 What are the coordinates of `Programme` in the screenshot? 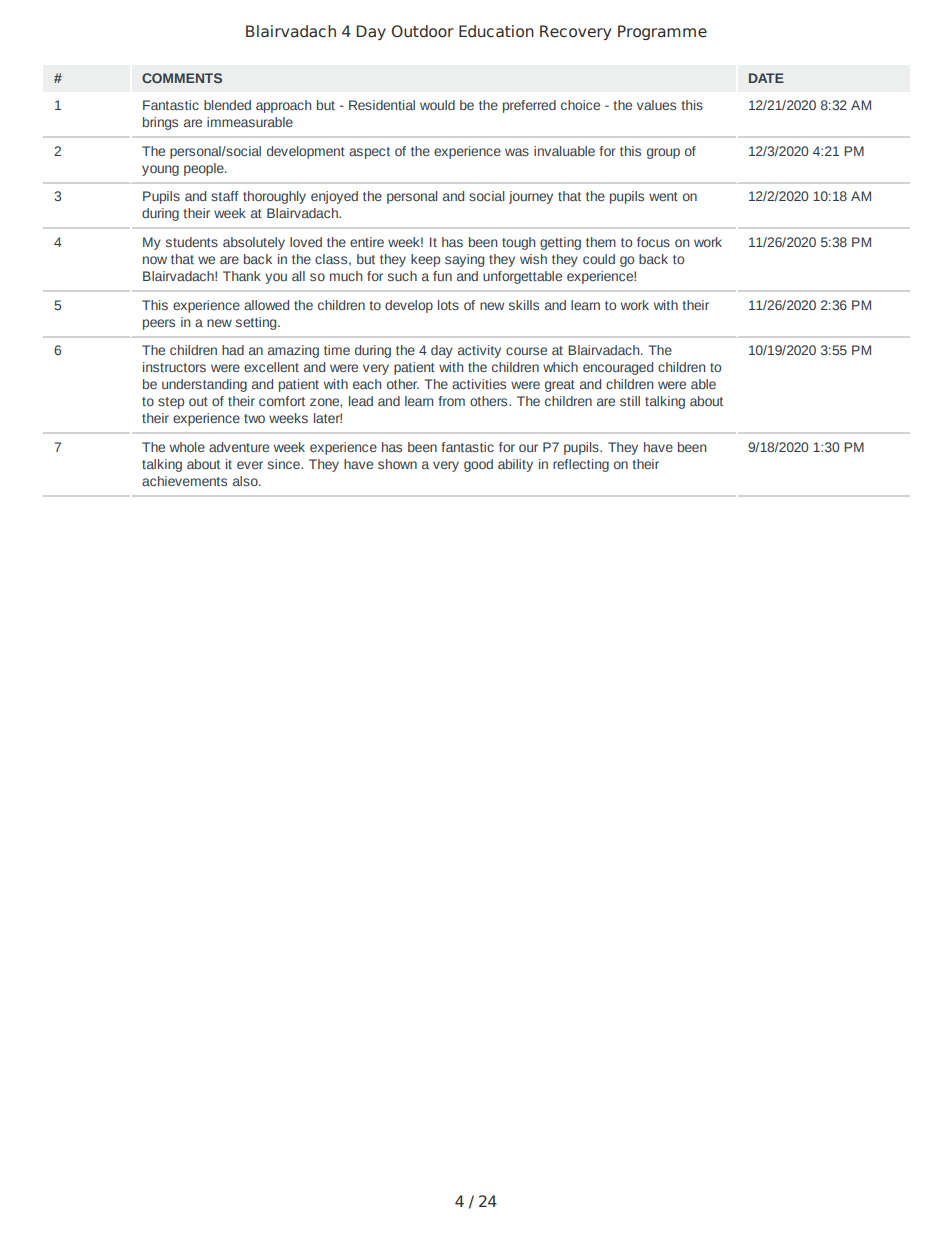 It's located at (662, 32).
